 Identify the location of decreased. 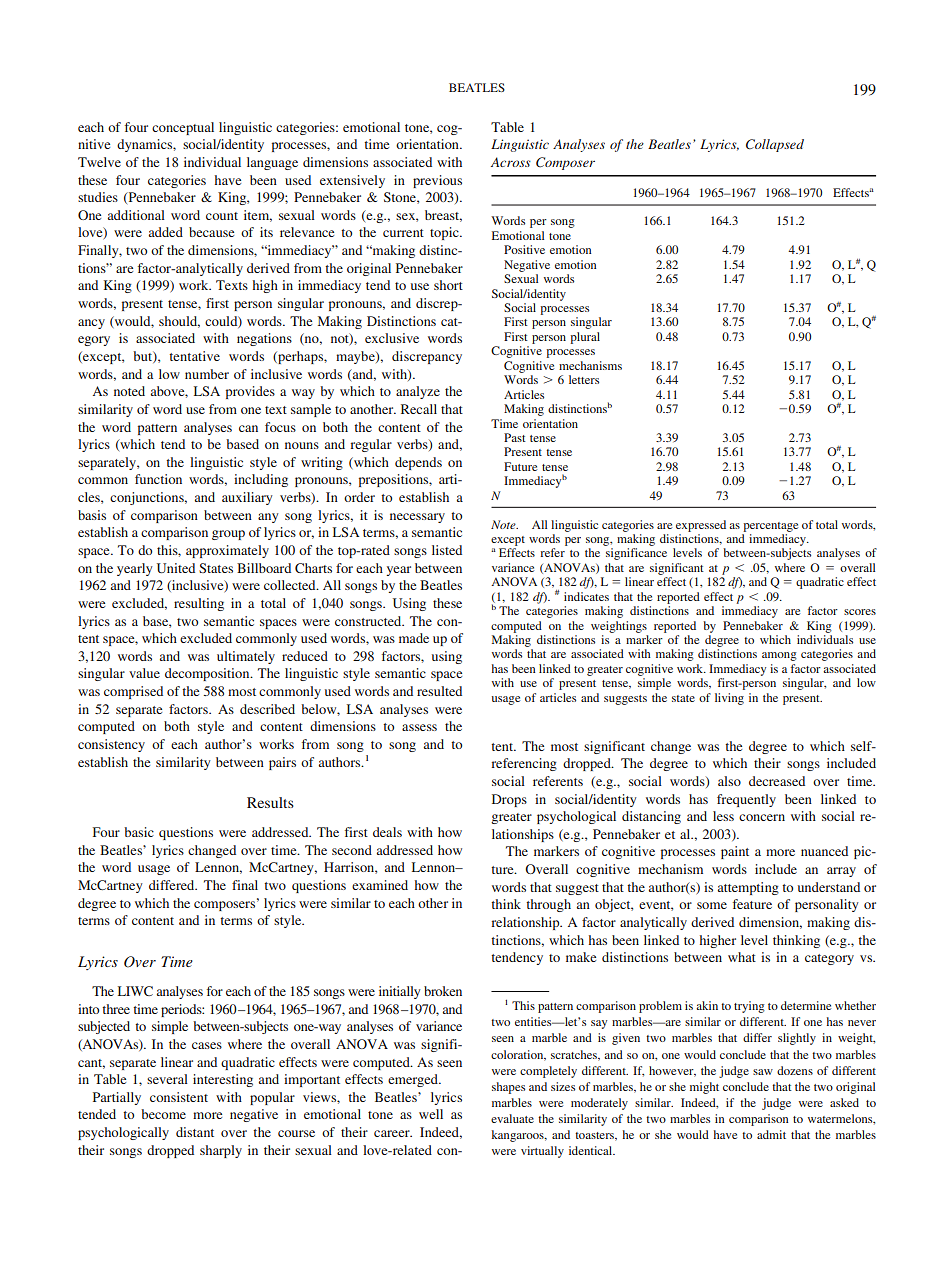
(777, 781).
